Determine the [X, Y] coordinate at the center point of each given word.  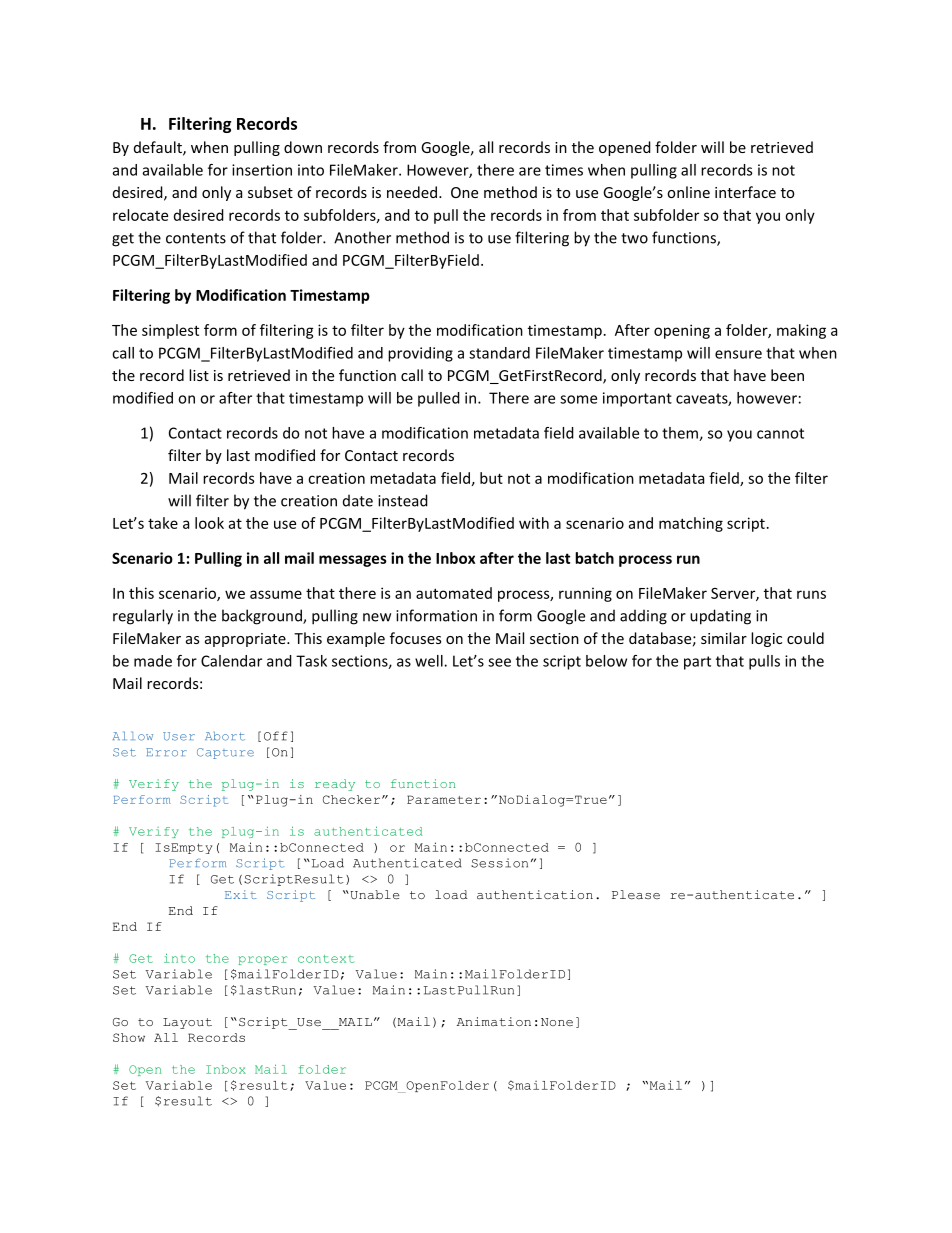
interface [745, 192]
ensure [738, 354]
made [153, 661]
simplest [170, 331]
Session [499, 863]
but [491, 478]
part [697, 663]
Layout [187, 1023]
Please [636, 894]
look [209, 523]
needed [412, 192]
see [499, 662]
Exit [240, 894]
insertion [262, 170]
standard [499, 353]
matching [691, 524]
